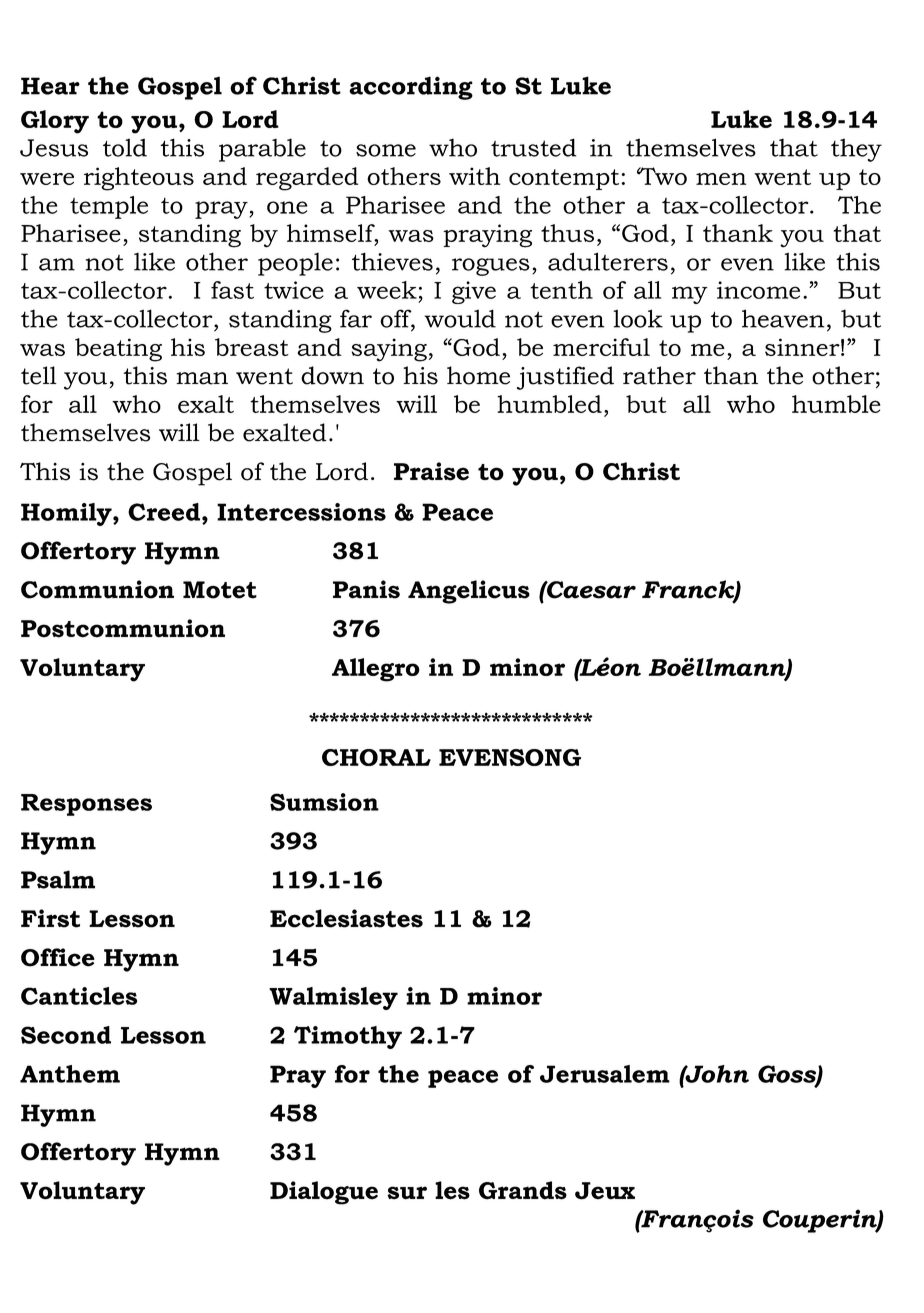 The height and width of the image is (1313, 924). Describe the element at coordinates (86, 805) in the image. I see `Responses` at that location.
